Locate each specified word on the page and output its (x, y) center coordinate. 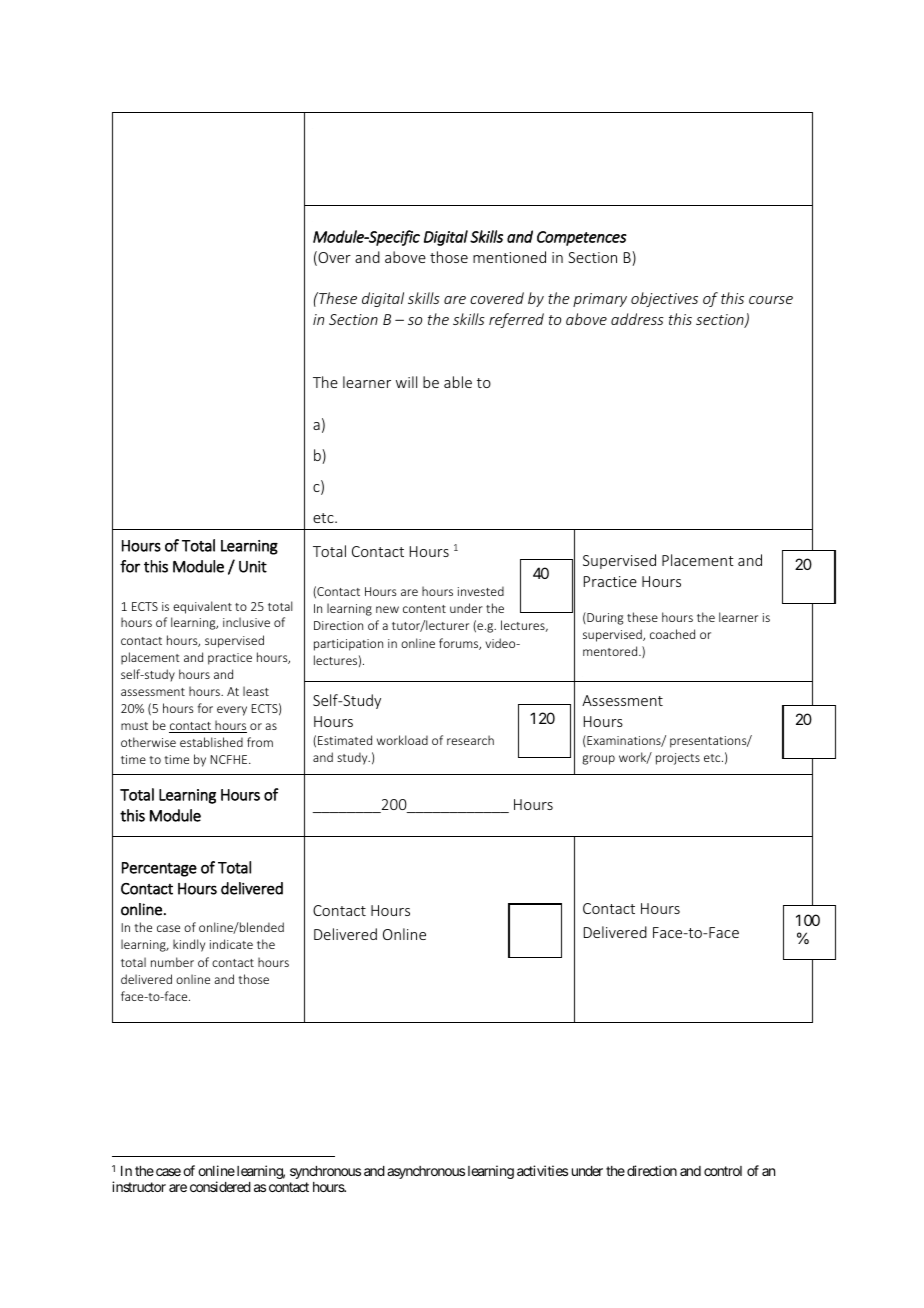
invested (481, 591)
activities (542, 1170)
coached (672, 634)
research (470, 740)
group (598, 760)
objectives (664, 299)
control (723, 1171)
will (406, 382)
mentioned (509, 257)
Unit (253, 567)
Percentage (159, 869)
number (172, 962)
